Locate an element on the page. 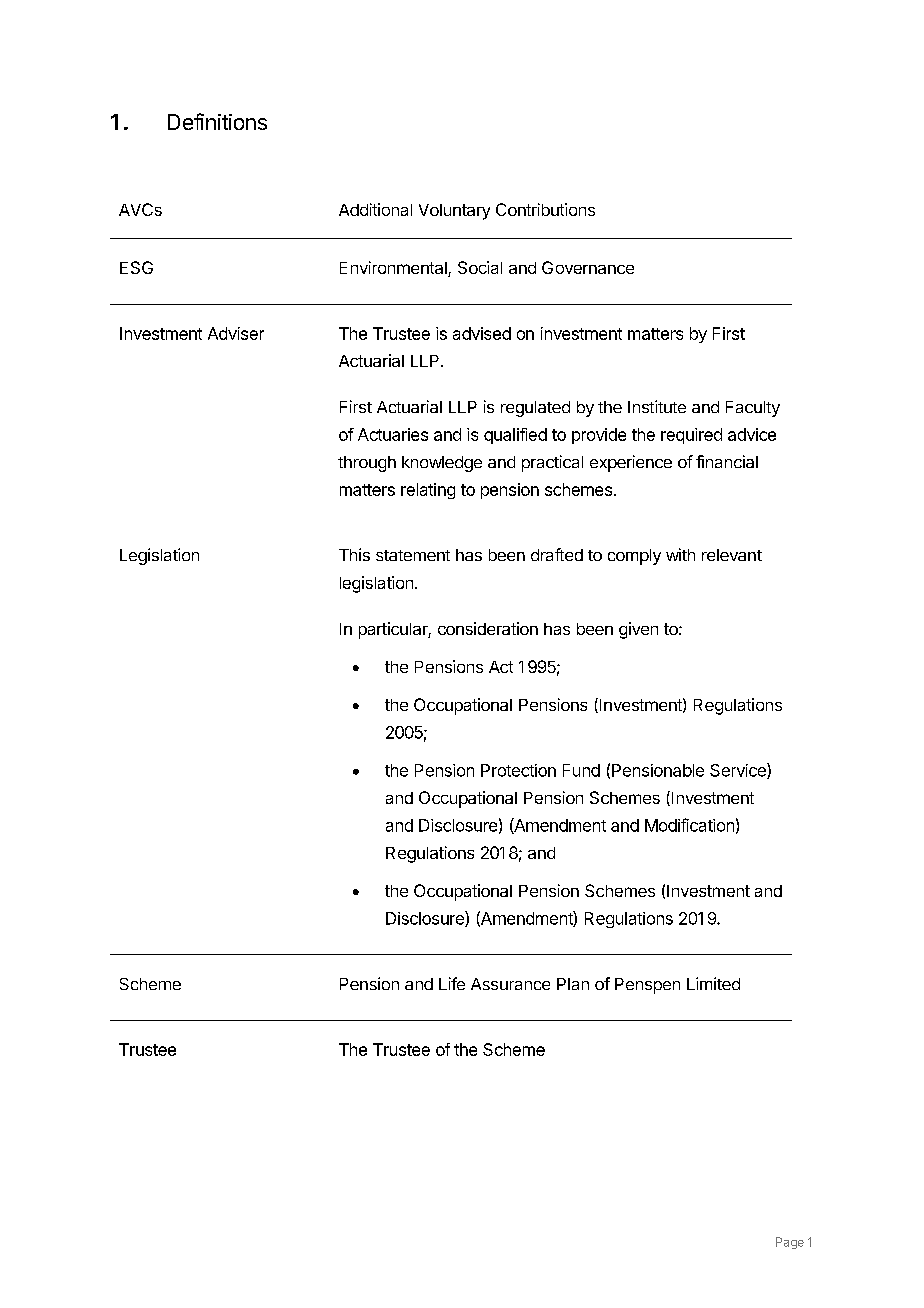  Definitions is located at coordinates (217, 121).
